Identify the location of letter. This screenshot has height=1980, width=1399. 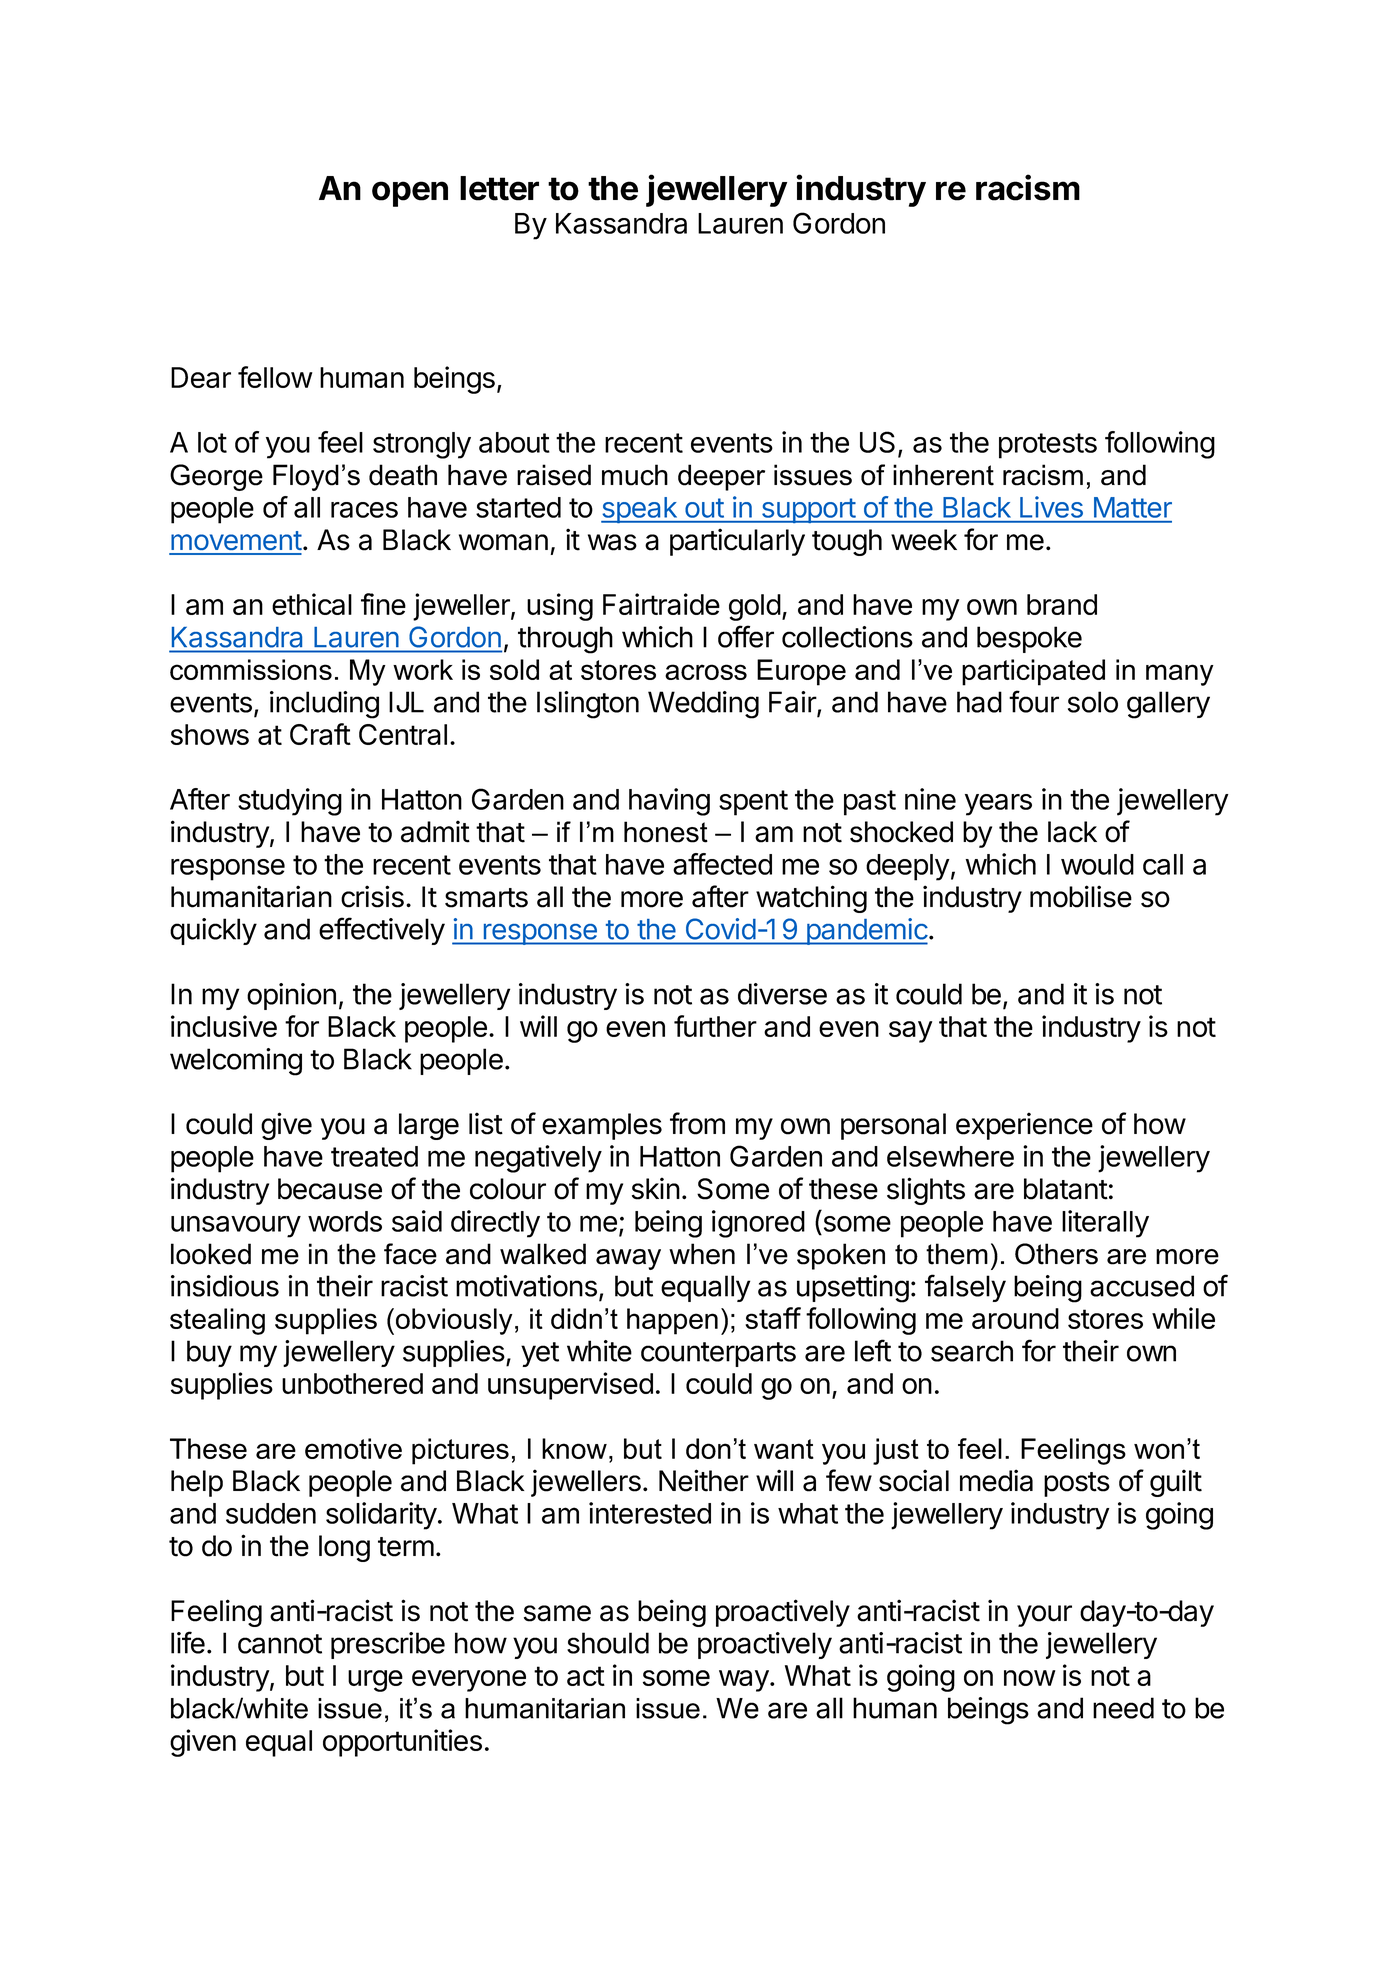
(499, 188).
